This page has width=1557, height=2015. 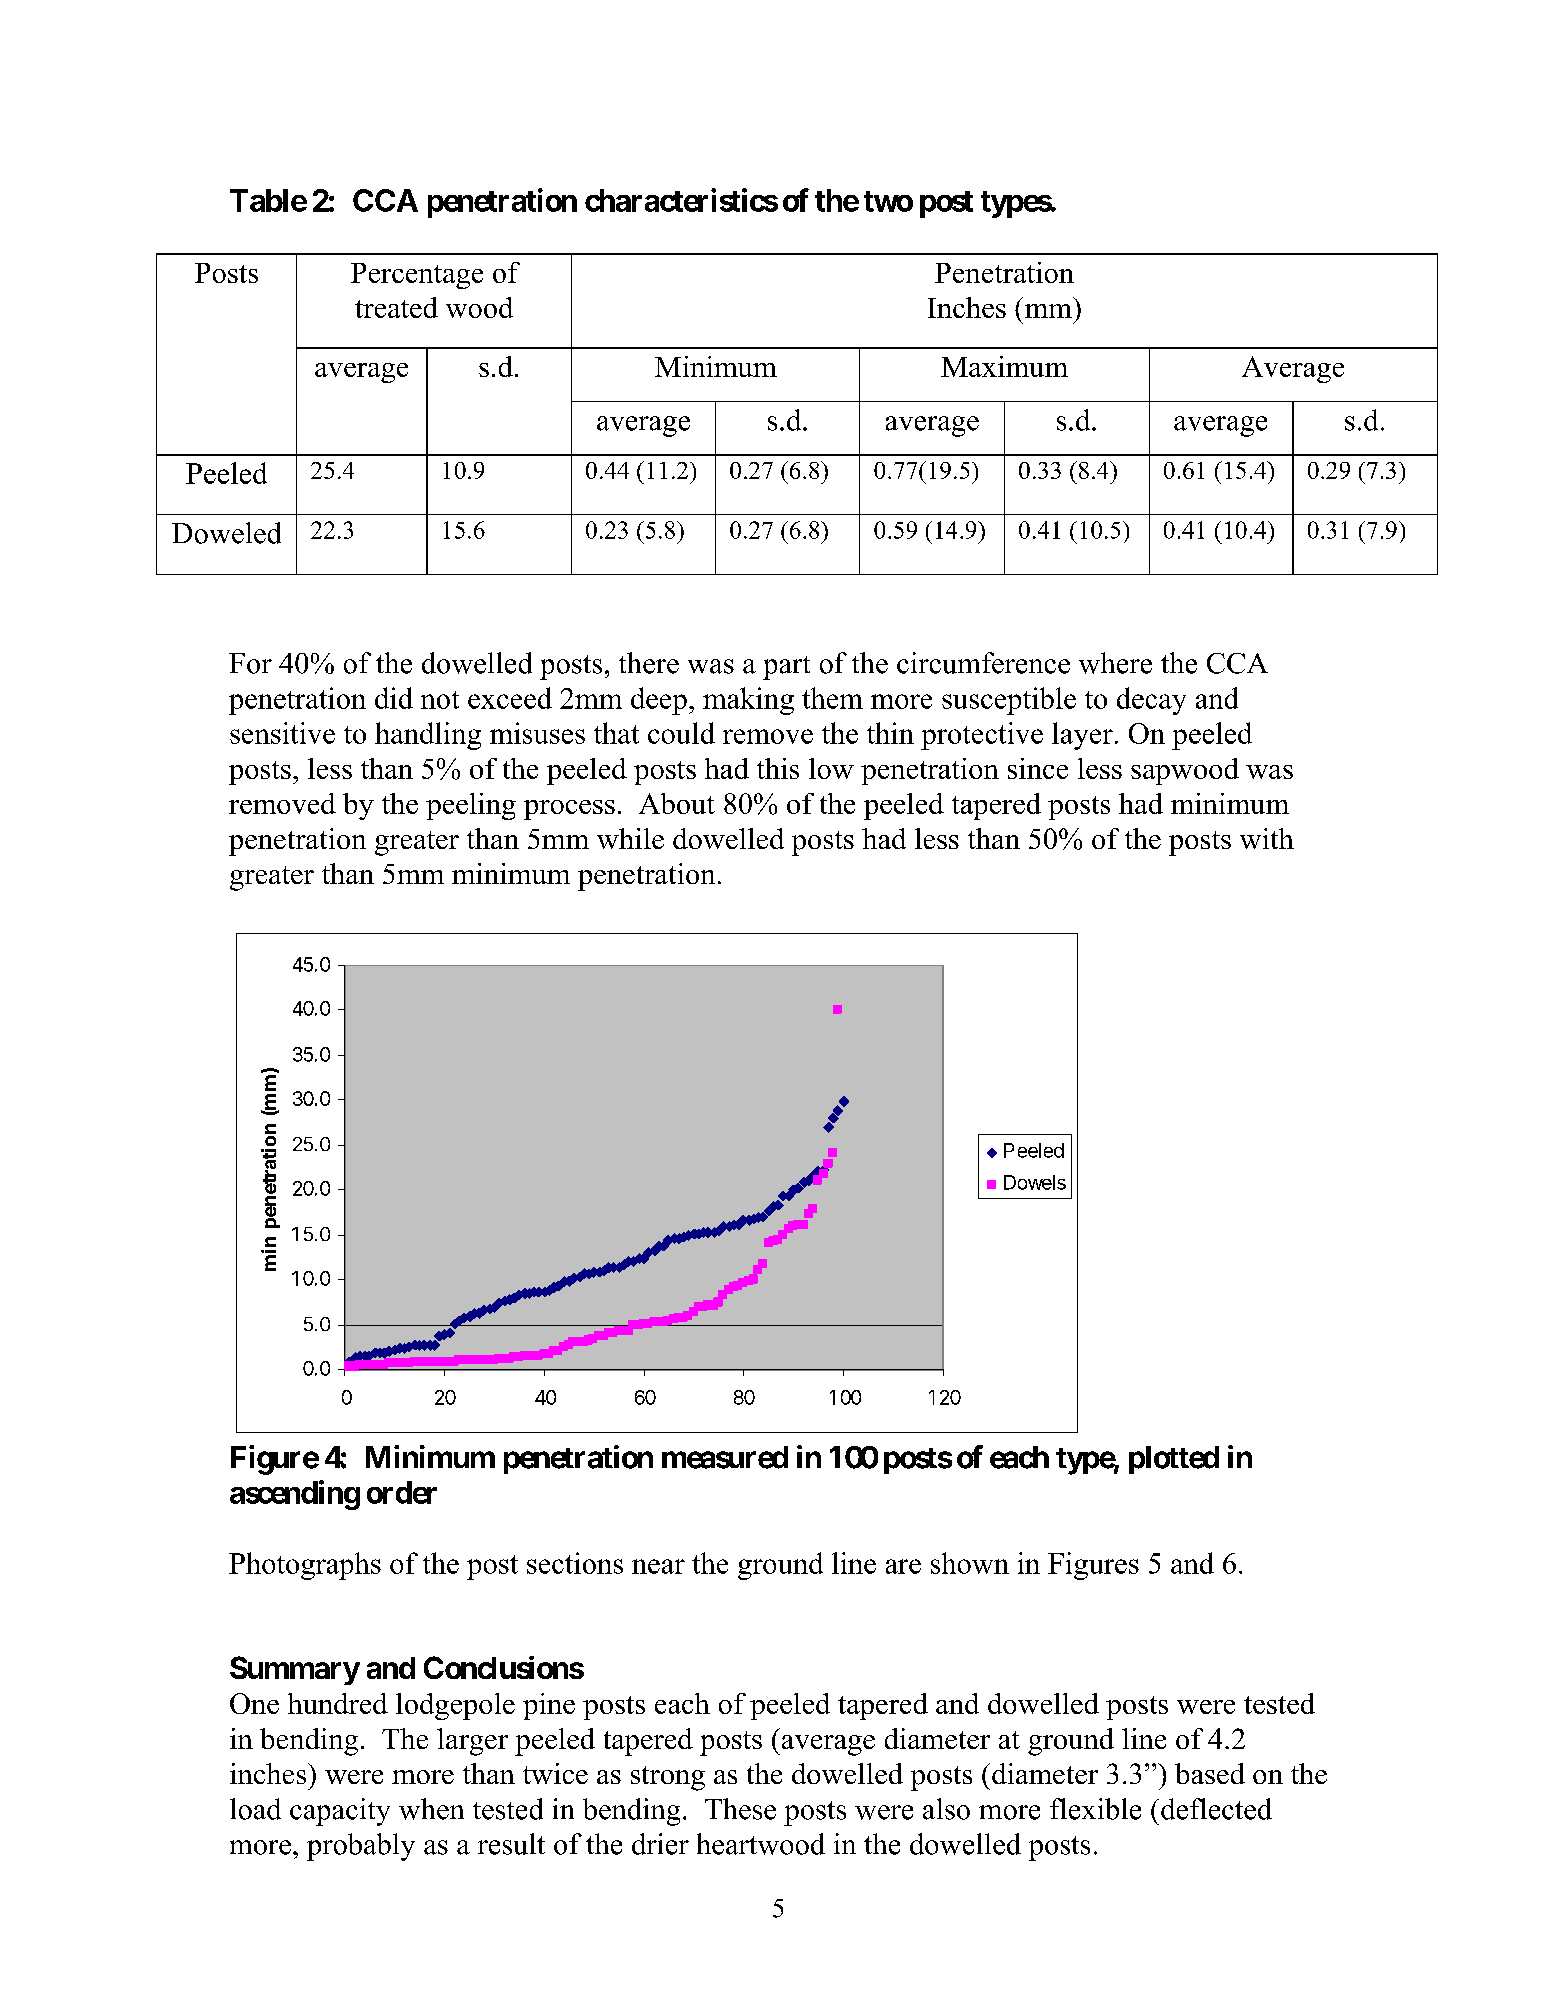 I want to click on where, so click(x=1115, y=663).
